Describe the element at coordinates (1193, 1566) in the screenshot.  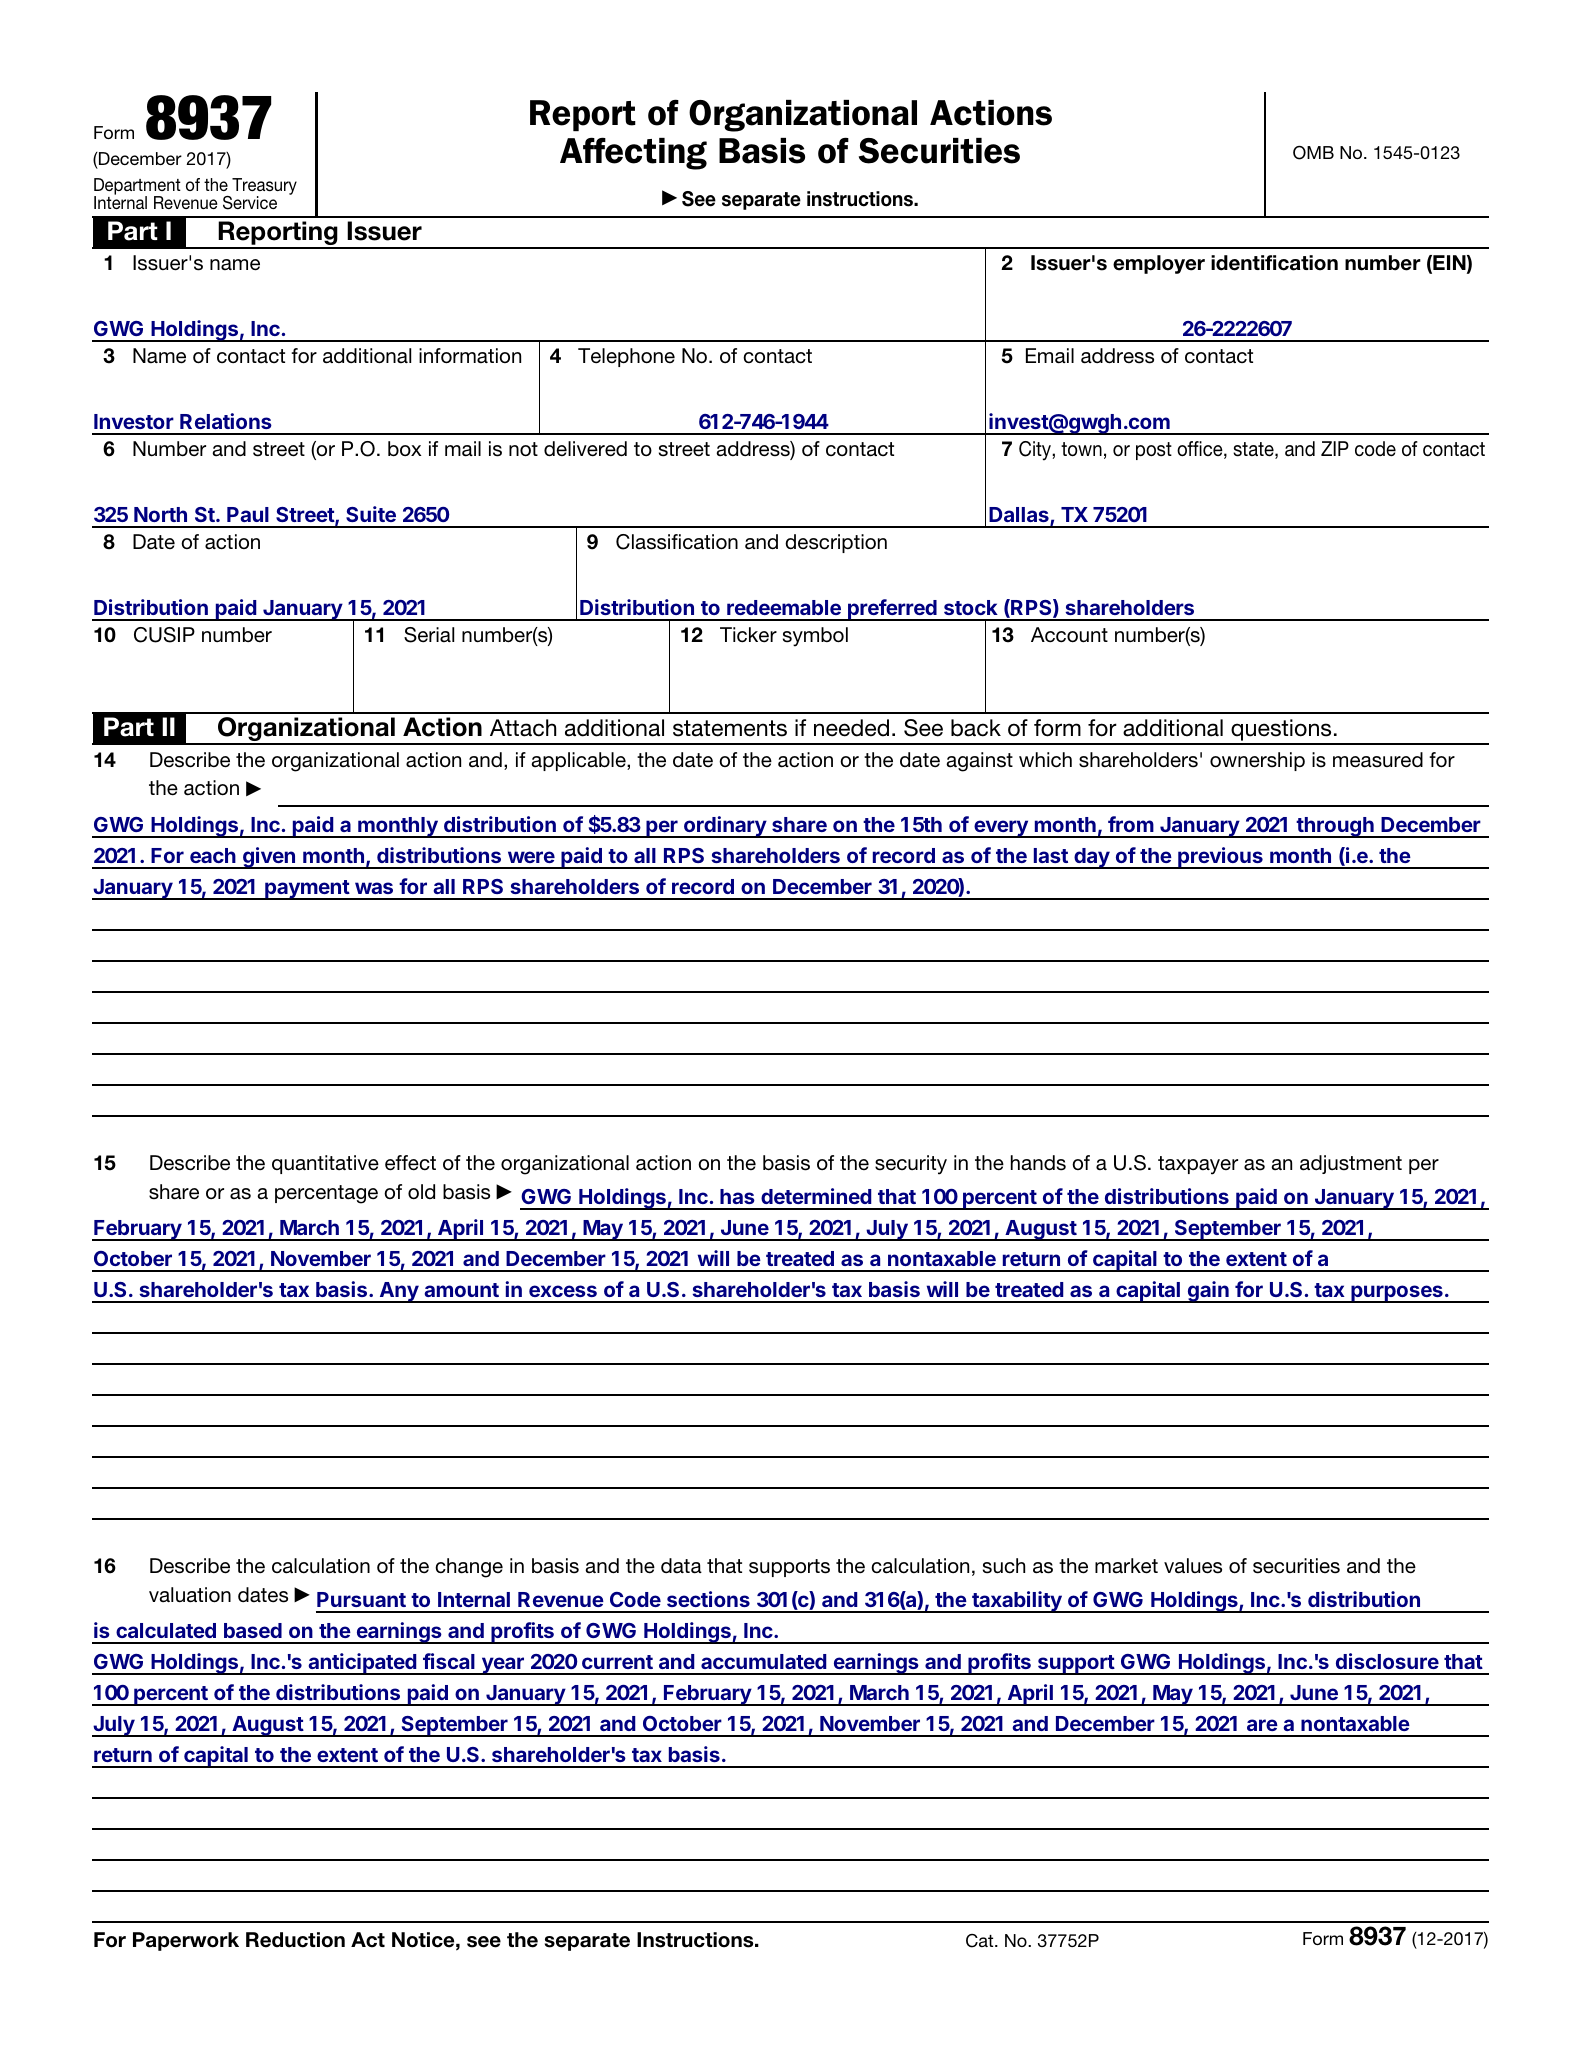
I see `values` at that location.
